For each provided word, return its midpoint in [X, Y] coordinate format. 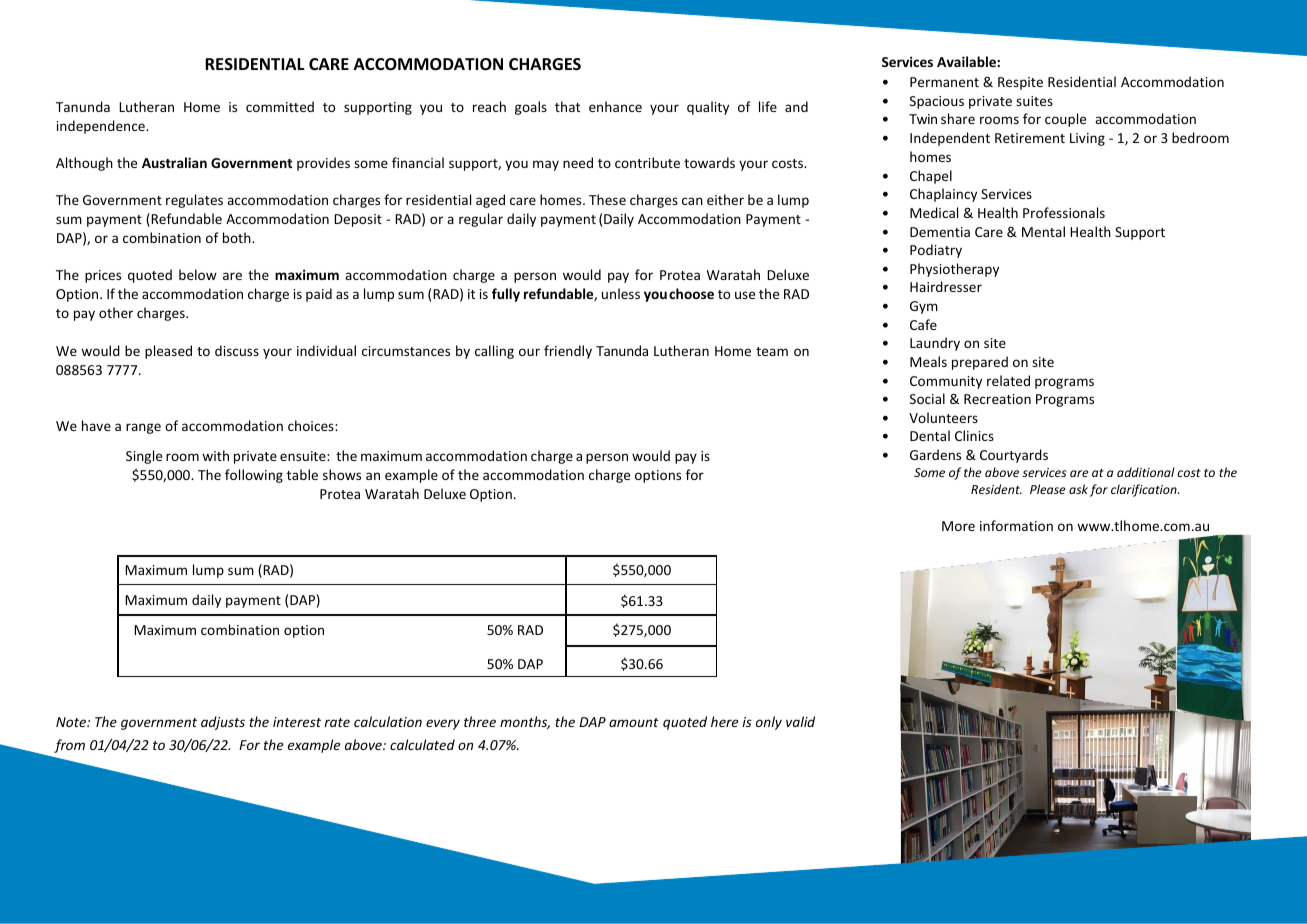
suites [1034, 101]
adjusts [223, 723]
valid [800, 721]
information [1016, 525]
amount [634, 722]
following [254, 476]
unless [621, 293]
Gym [924, 307]
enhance [615, 106]
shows [342, 474]
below [198, 274]
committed [280, 106]
